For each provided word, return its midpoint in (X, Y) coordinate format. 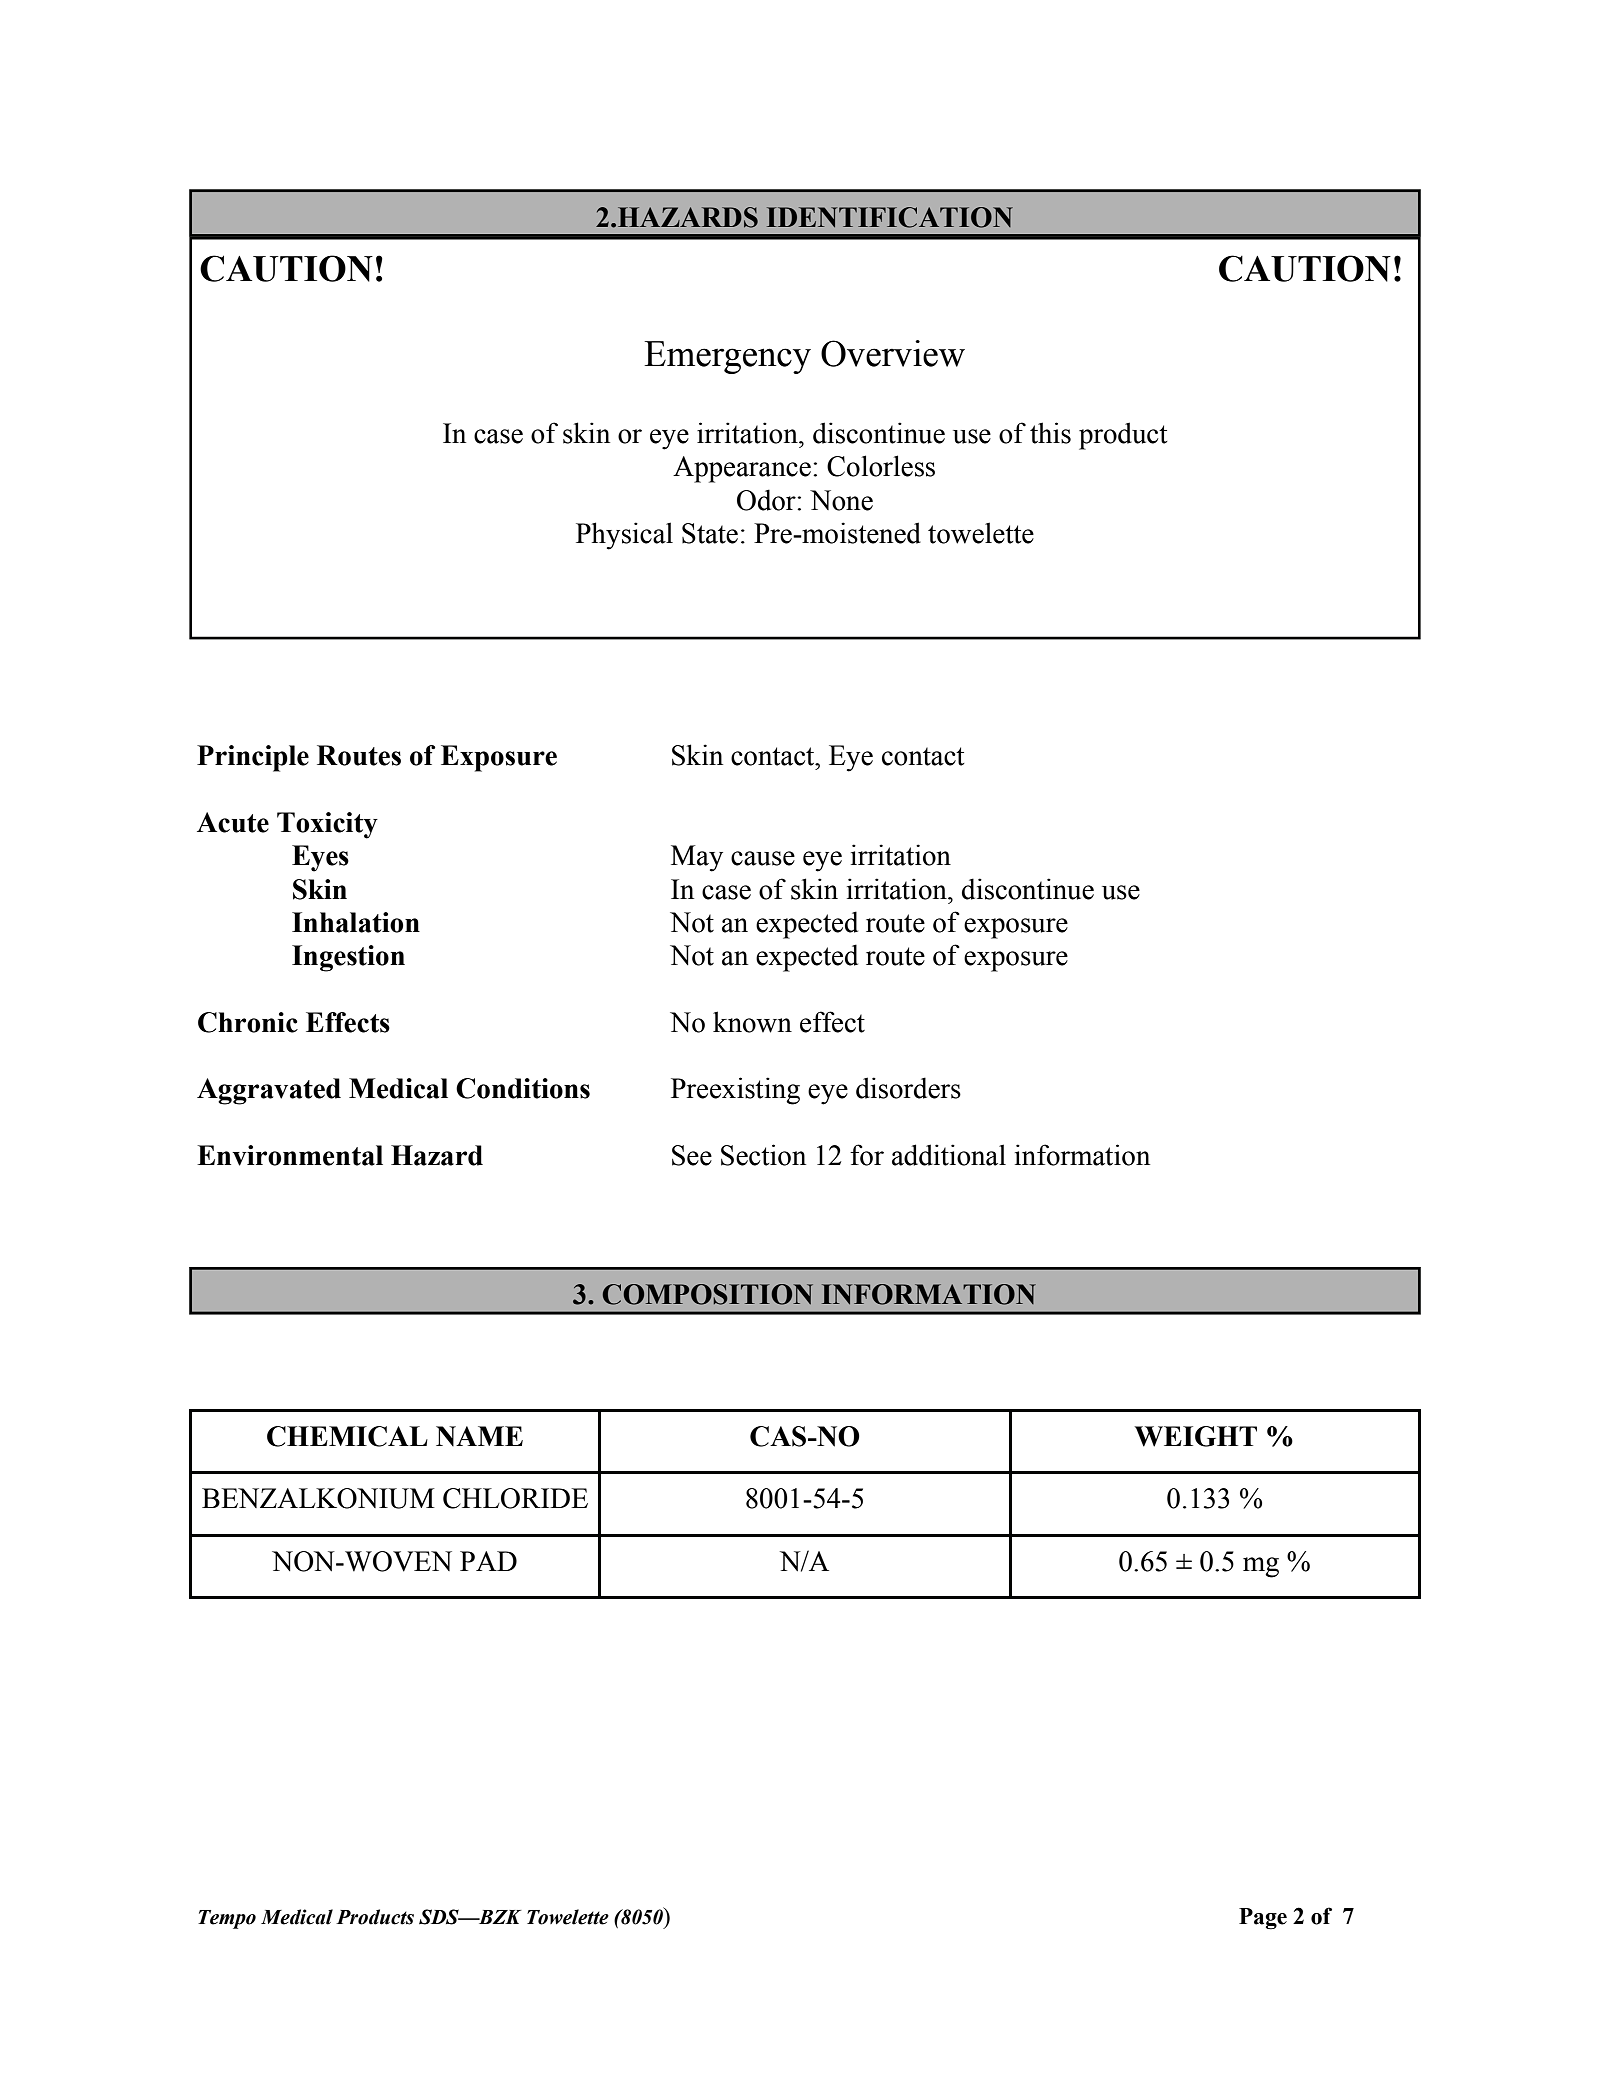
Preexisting (735, 1091)
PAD (488, 1561)
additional (949, 1155)
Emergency (727, 357)
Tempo (227, 1919)
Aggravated (269, 1091)
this (1050, 433)
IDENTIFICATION (890, 217)
